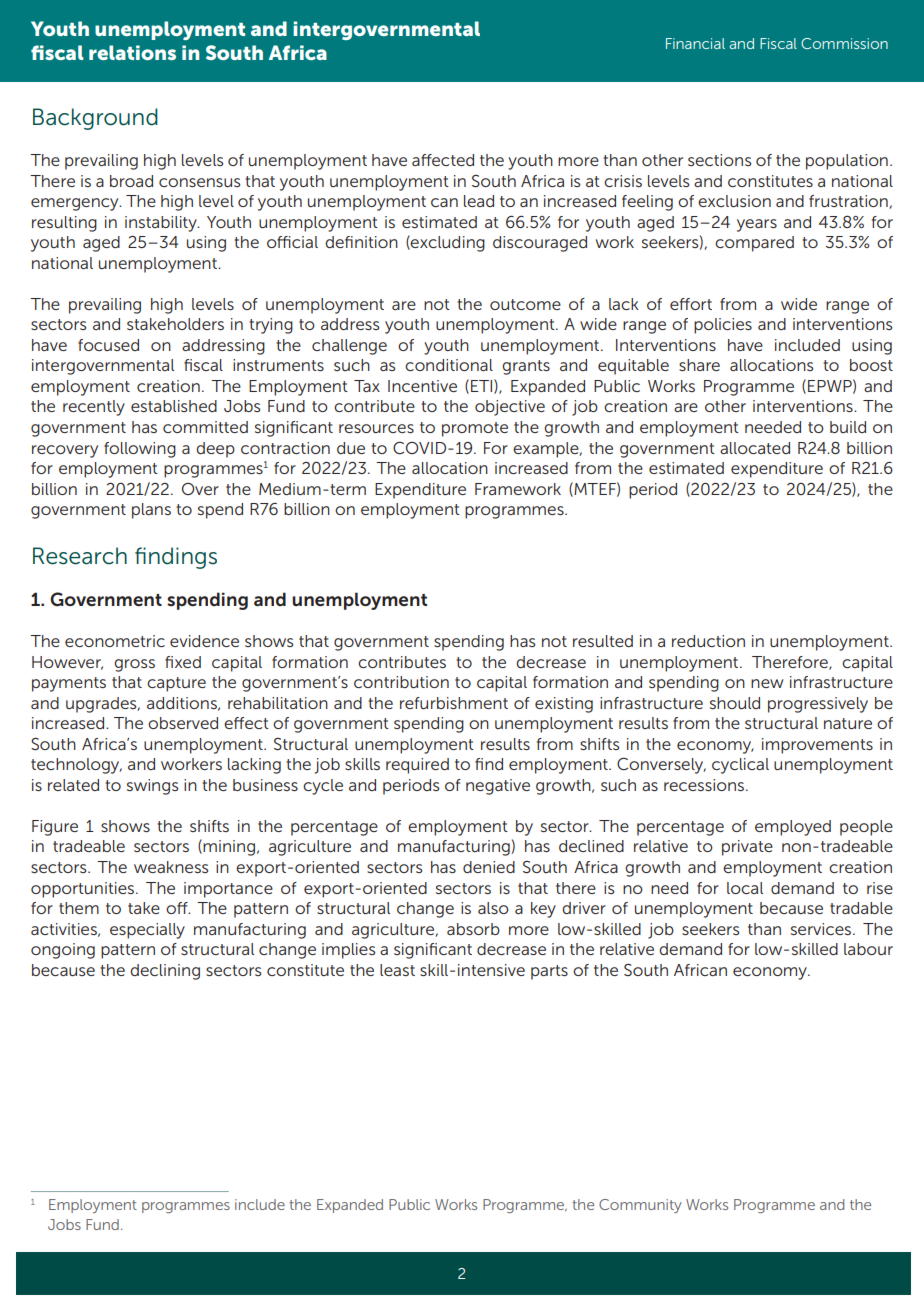  What do you see at coordinates (132, 52) in the screenshot?
I see `relations` at bounding box center [132, 52].
